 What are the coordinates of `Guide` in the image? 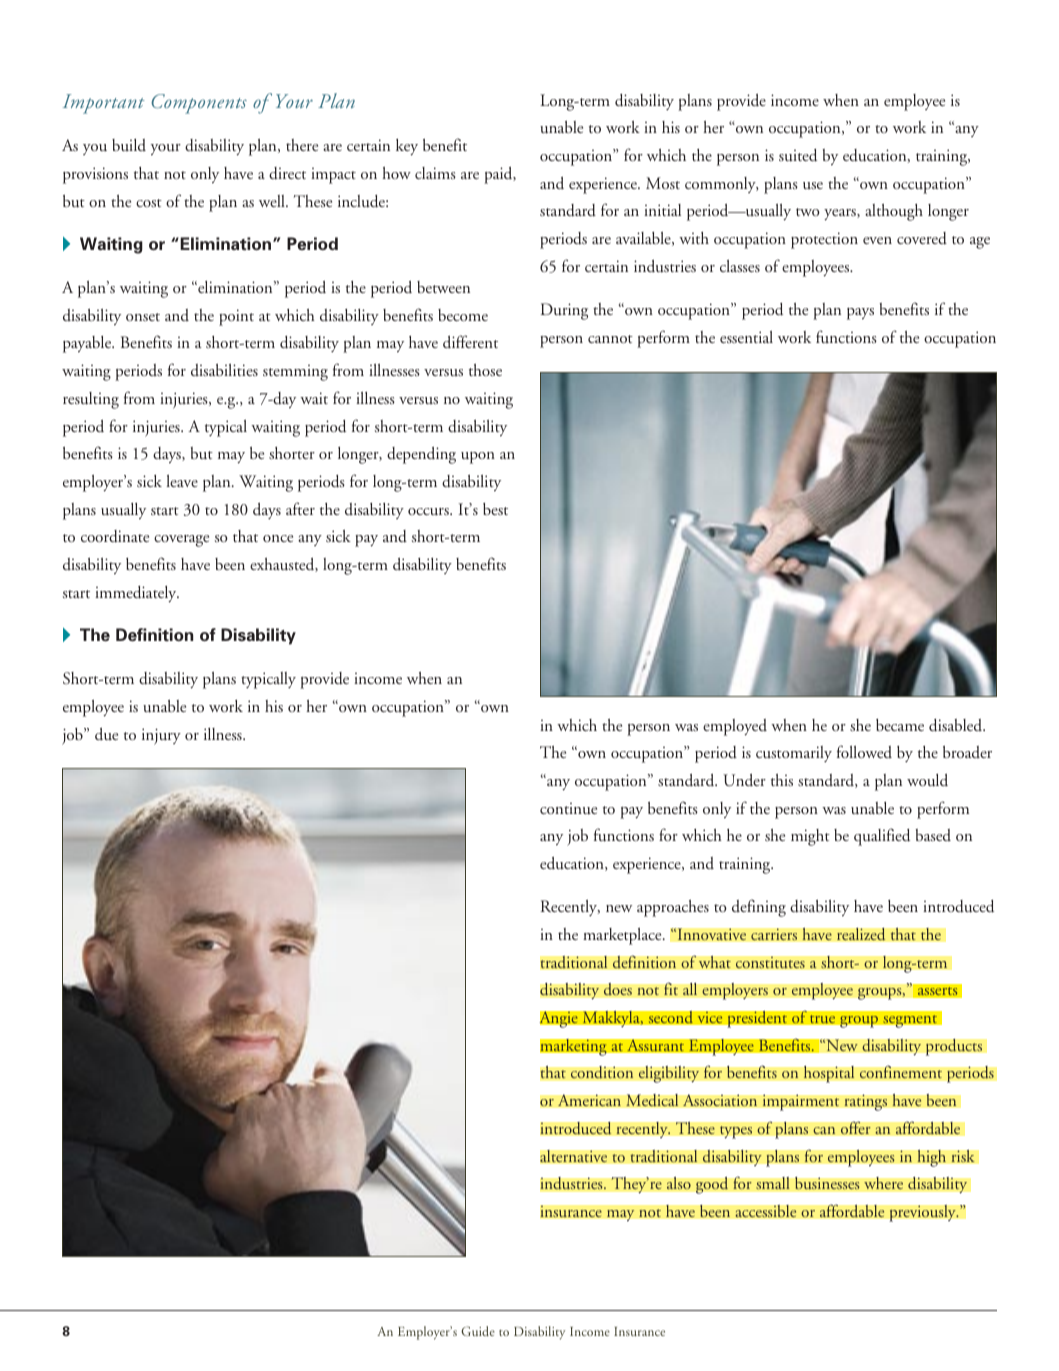 It's located at (478, 1331).
